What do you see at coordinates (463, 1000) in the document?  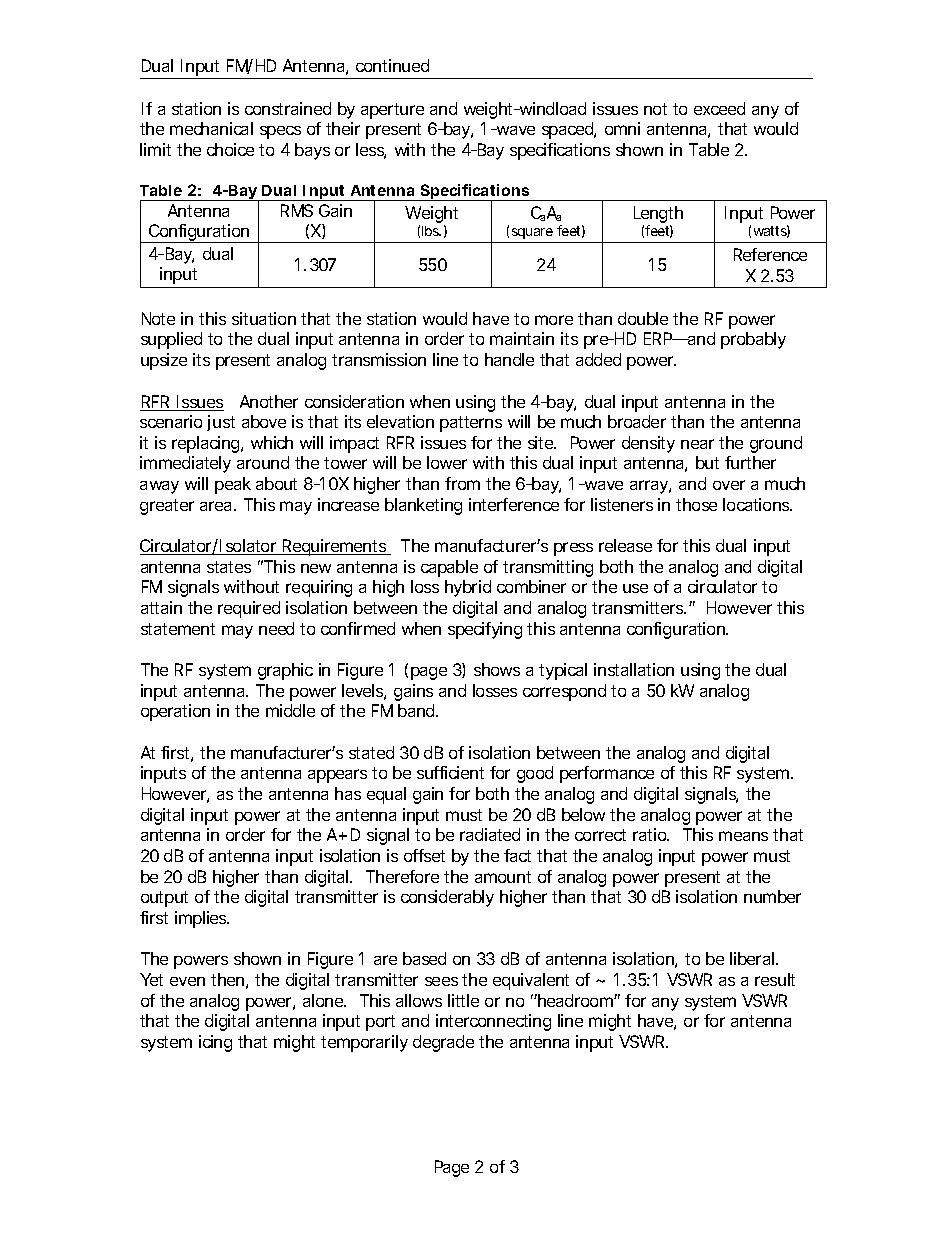 I see `little` at bounding box center [463, 1000].
